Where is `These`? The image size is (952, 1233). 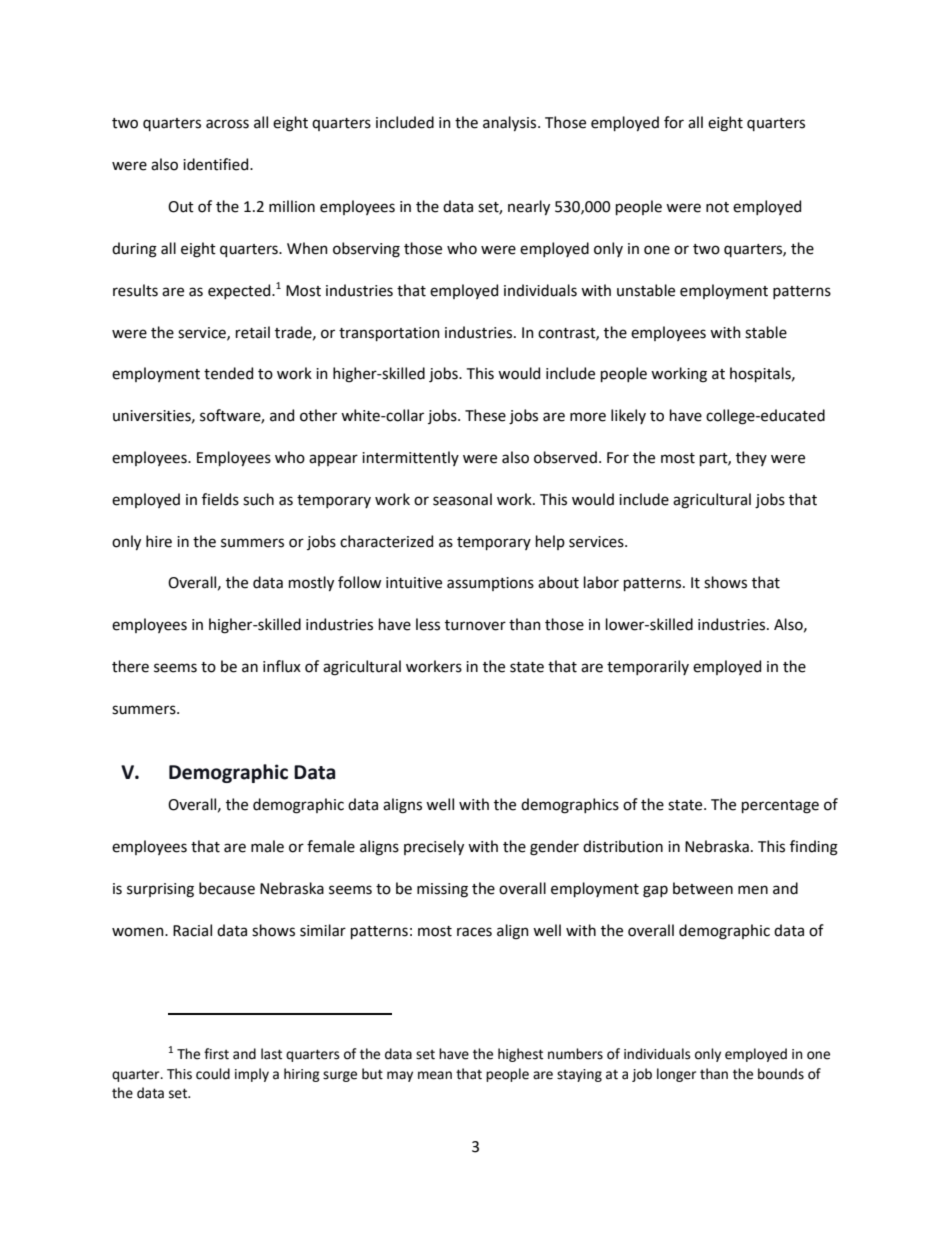 These is located at coordinates (485, 415).
